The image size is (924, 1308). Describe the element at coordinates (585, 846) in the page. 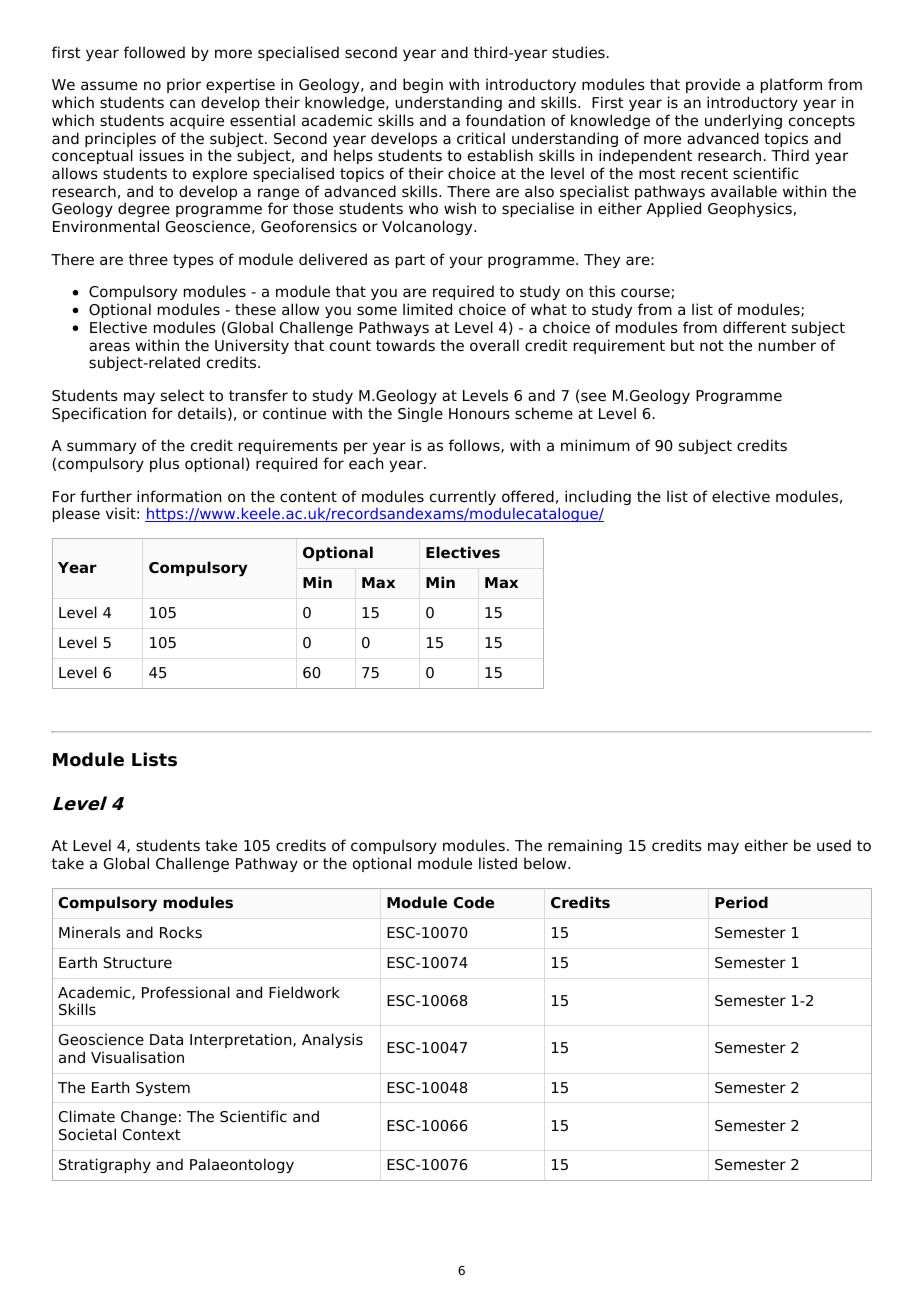

I see `remaining` at that location.
